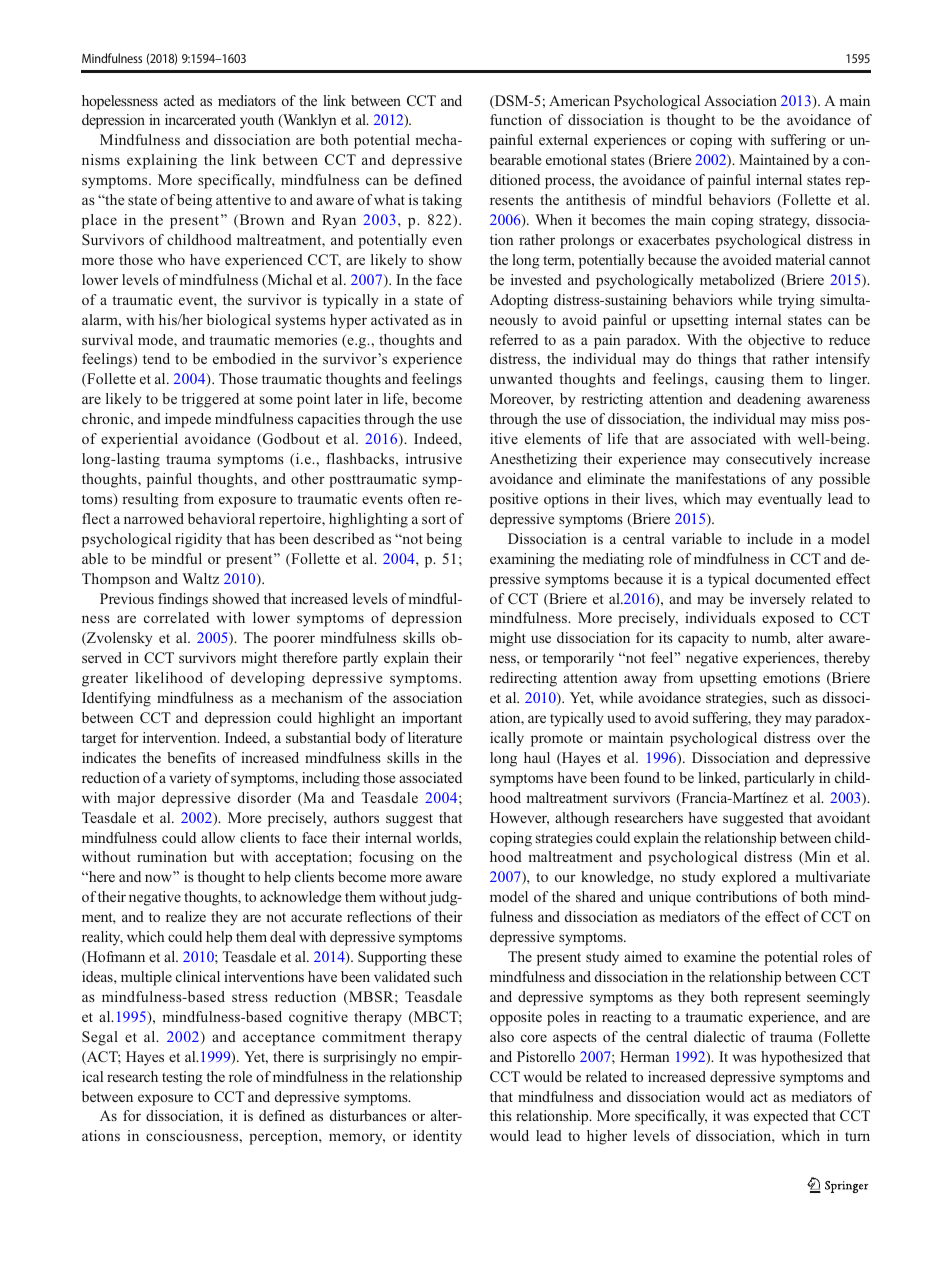  I want to click on testing, so click(182, 1078).
